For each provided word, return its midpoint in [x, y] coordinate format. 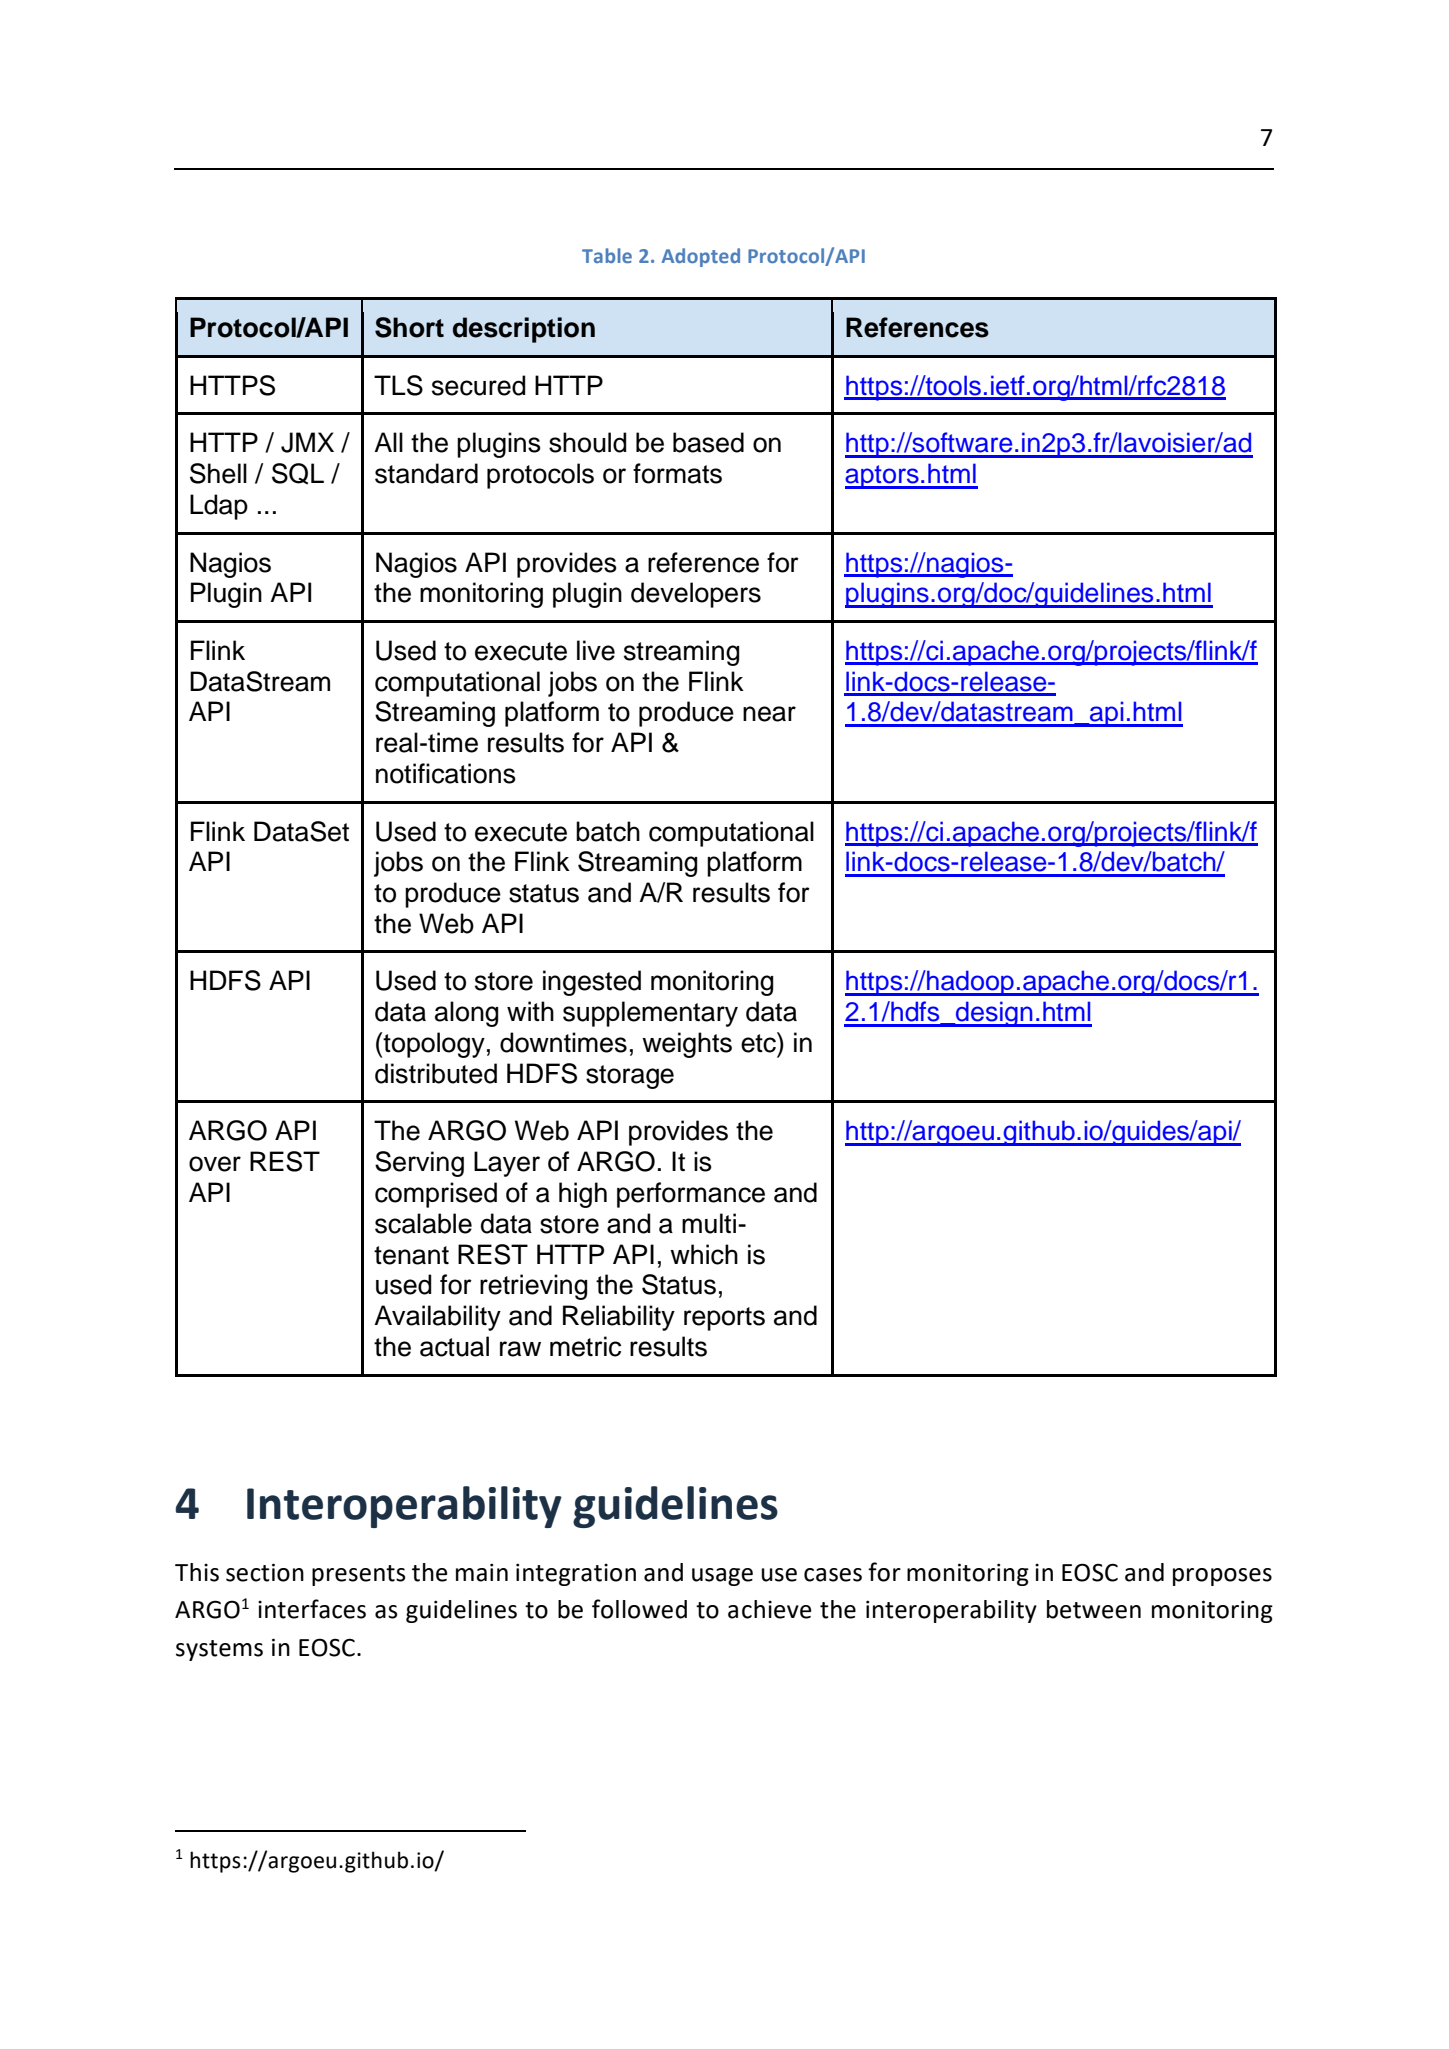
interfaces [312, 1609]
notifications [446, 773]
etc [759, 1042]
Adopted [701, 257]
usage [722, 1577]
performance [691, 1195]
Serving [419, 1164]
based [708, 442]
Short [409, 327]
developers [696, 595]
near [769, 714]
